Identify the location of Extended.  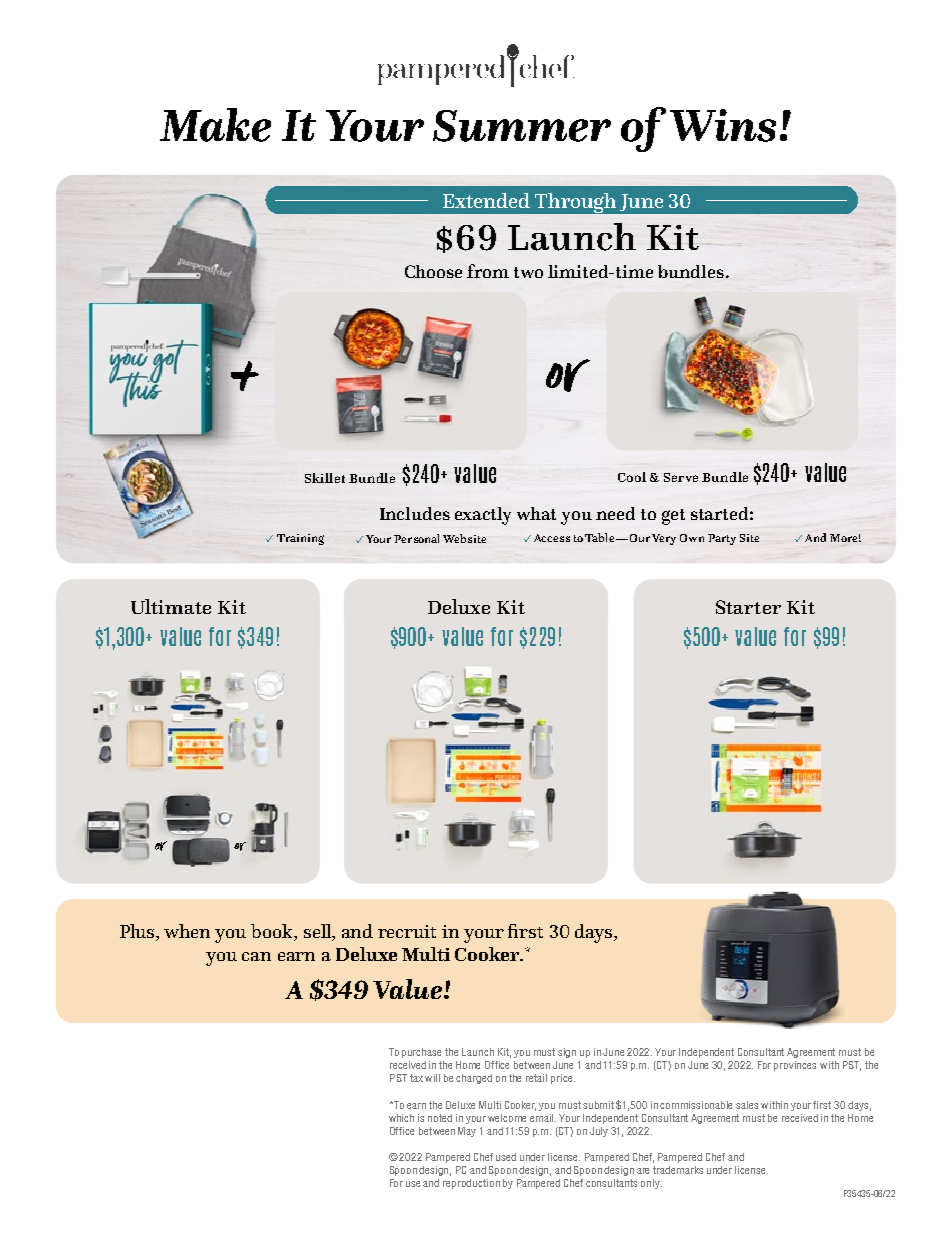
(486, 200).
